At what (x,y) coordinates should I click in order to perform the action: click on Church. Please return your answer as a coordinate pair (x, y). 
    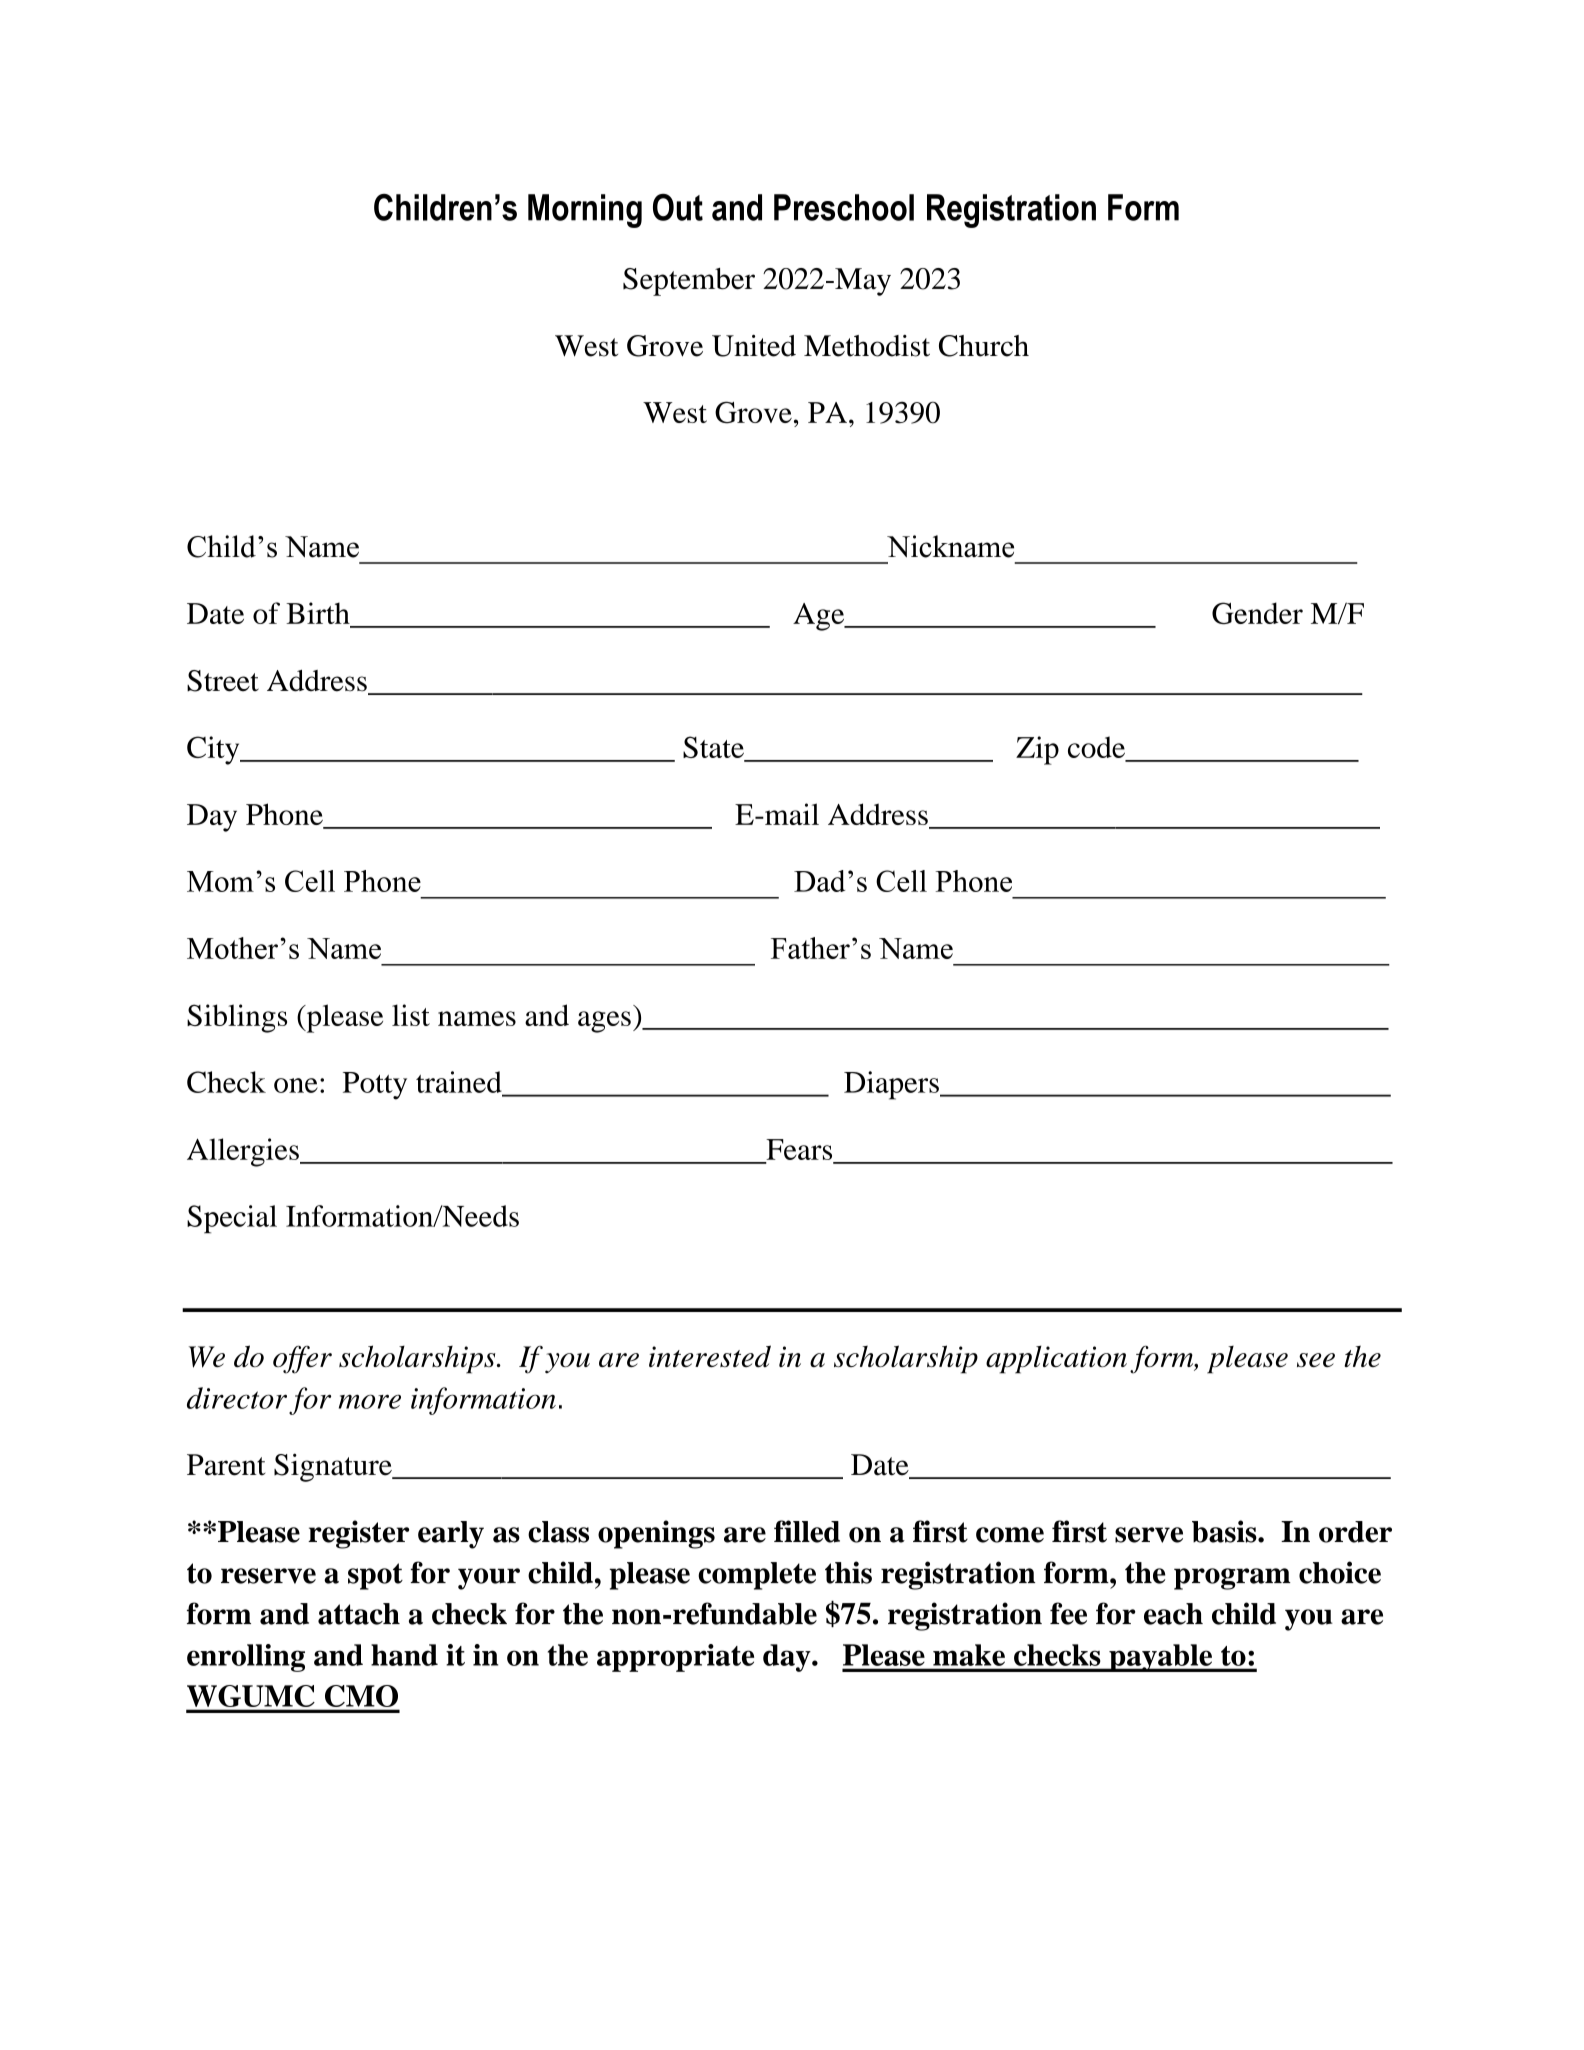
    Looking at the image, I should click on (984, 346).
